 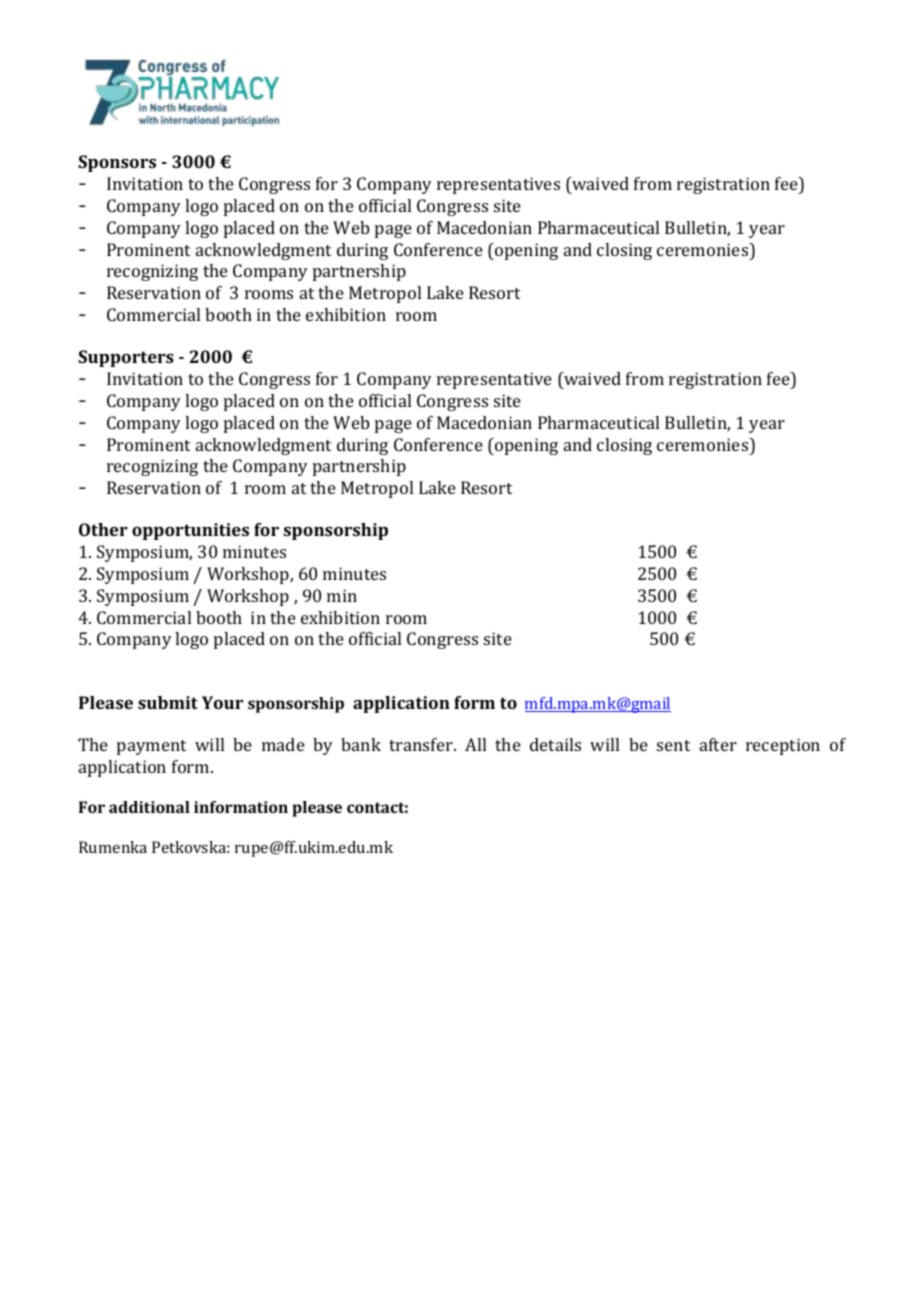 What do you see at coordinates (222, 702) in the document?
I see `Your` at bounding box center [222, 702].
